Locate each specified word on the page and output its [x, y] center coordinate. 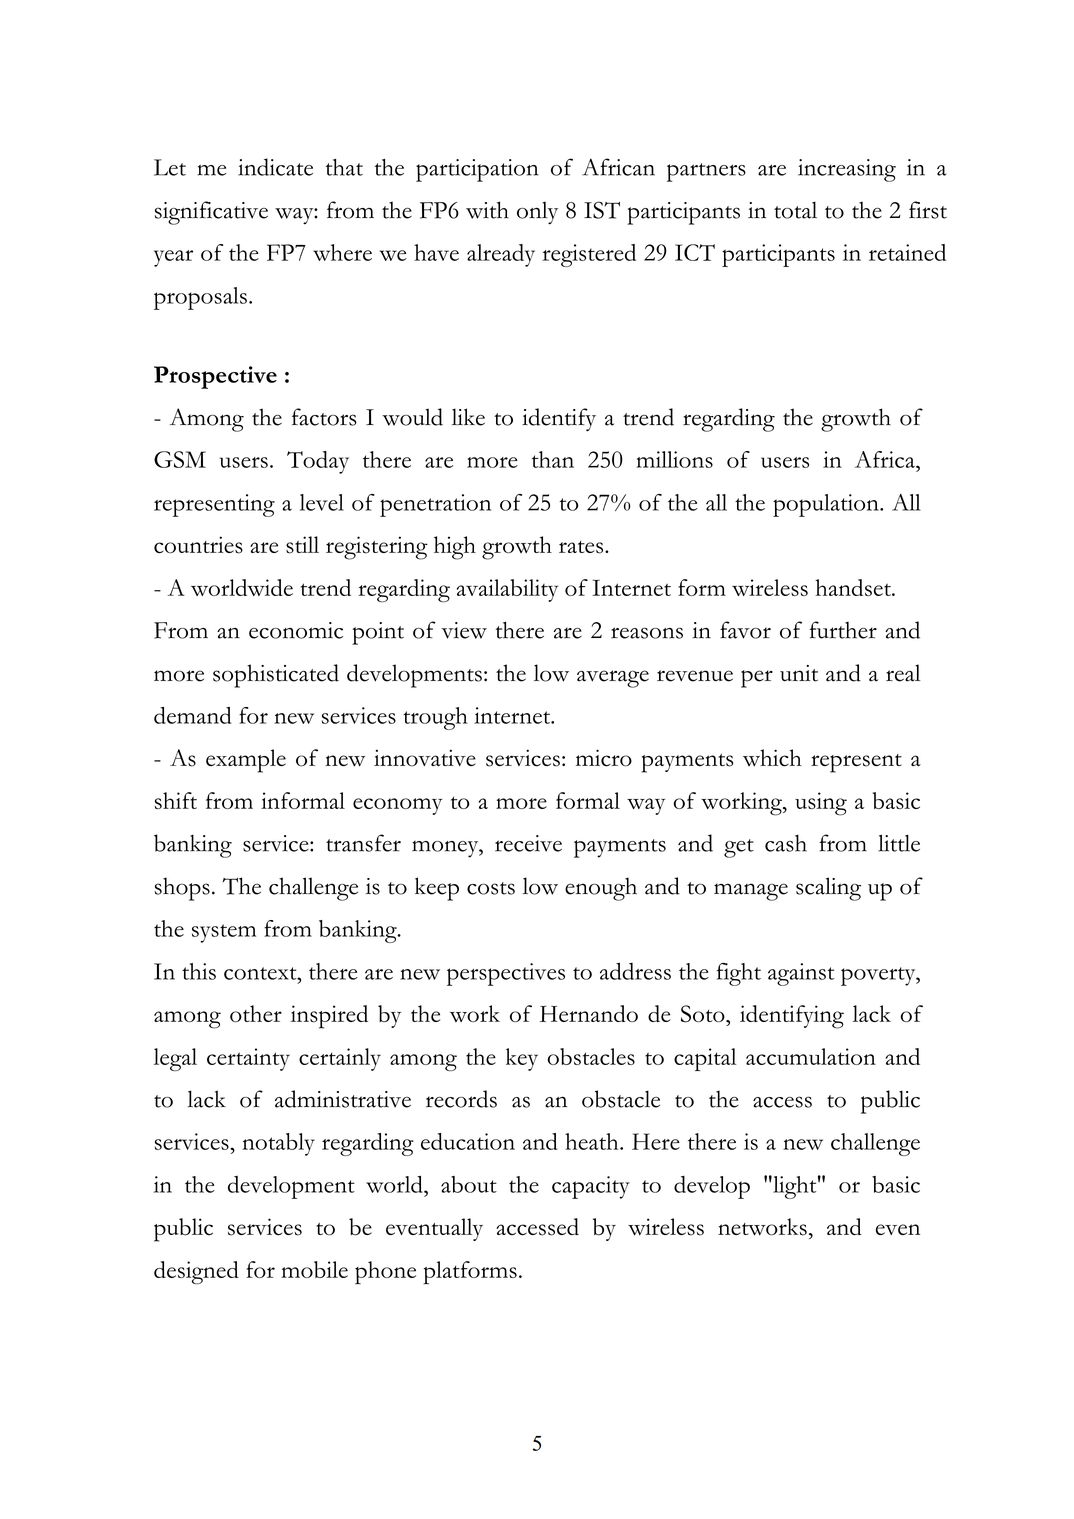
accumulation [811, 1056]
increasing [847, 170]
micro [604, 758]
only [537, 213]
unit [799, 673]
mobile [314, 1269]
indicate [275, 167]
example [246, 761]
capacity [591, 1187]
